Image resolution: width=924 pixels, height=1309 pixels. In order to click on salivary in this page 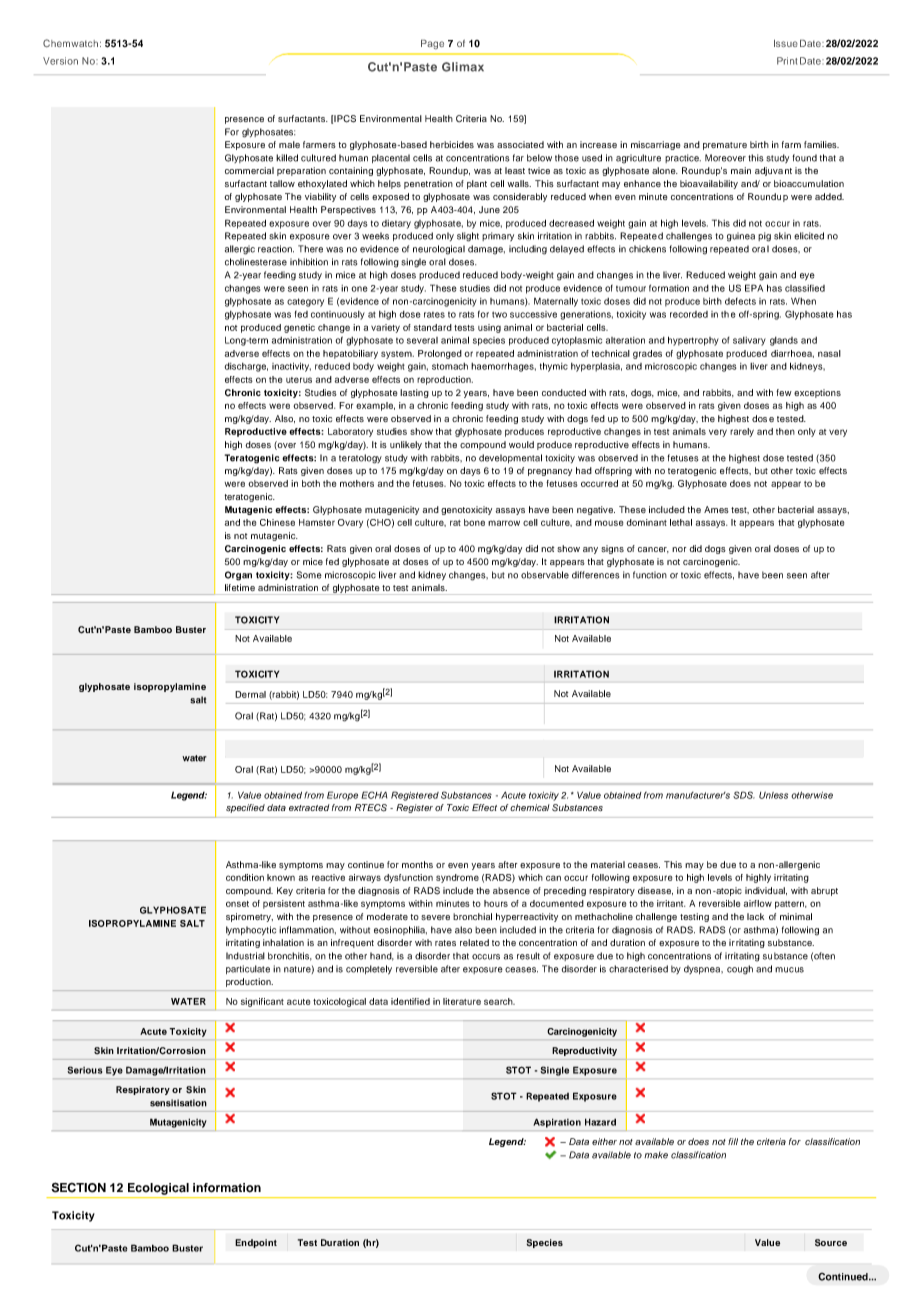, I will do `click(749, 341)`.
